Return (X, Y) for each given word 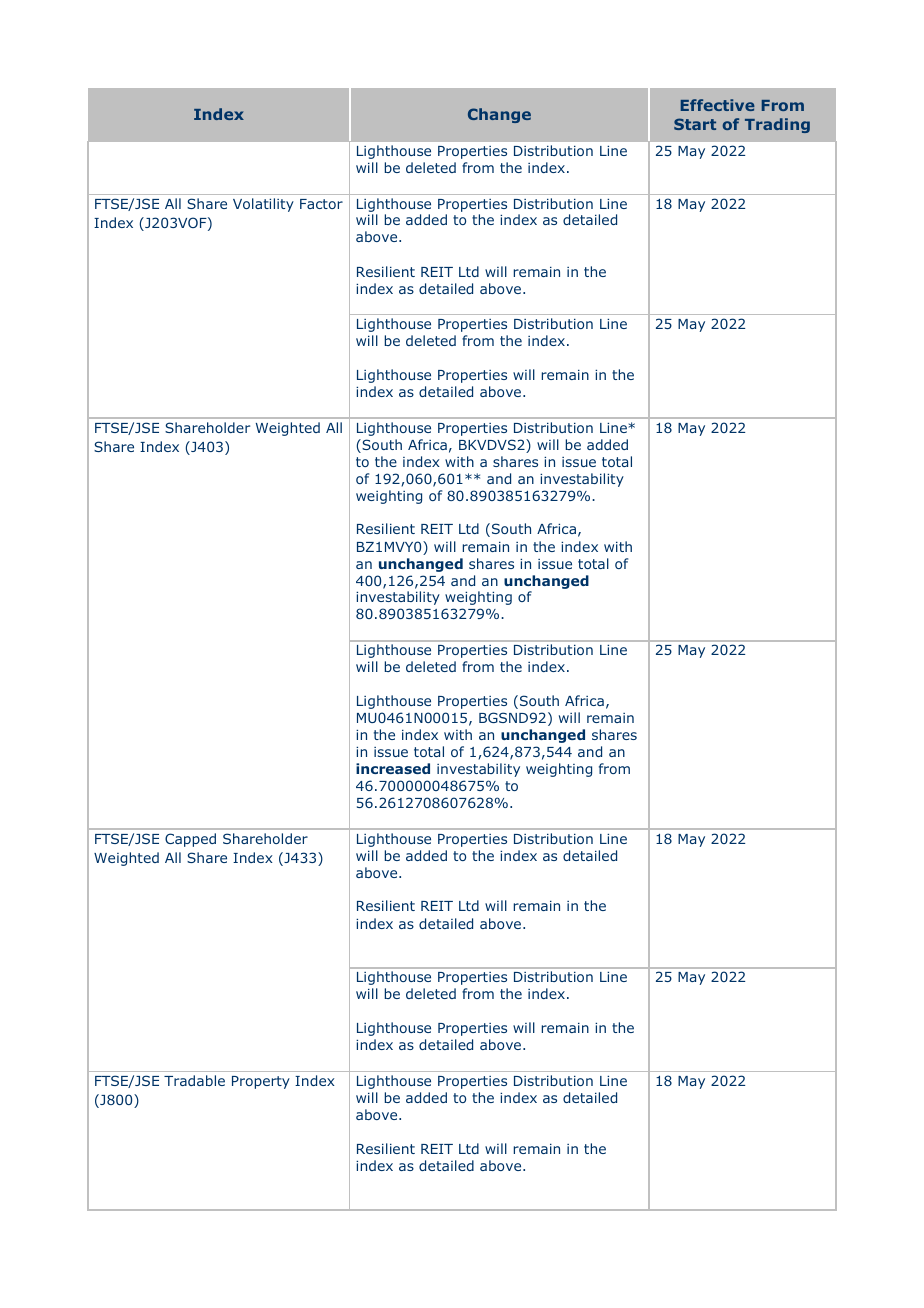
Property (261, 1082)
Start (695, 124)
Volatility (263, 205)
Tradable (194, 1080)
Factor (321, 204)
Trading (777, 125)
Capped (190, 840)
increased (393, 768)
